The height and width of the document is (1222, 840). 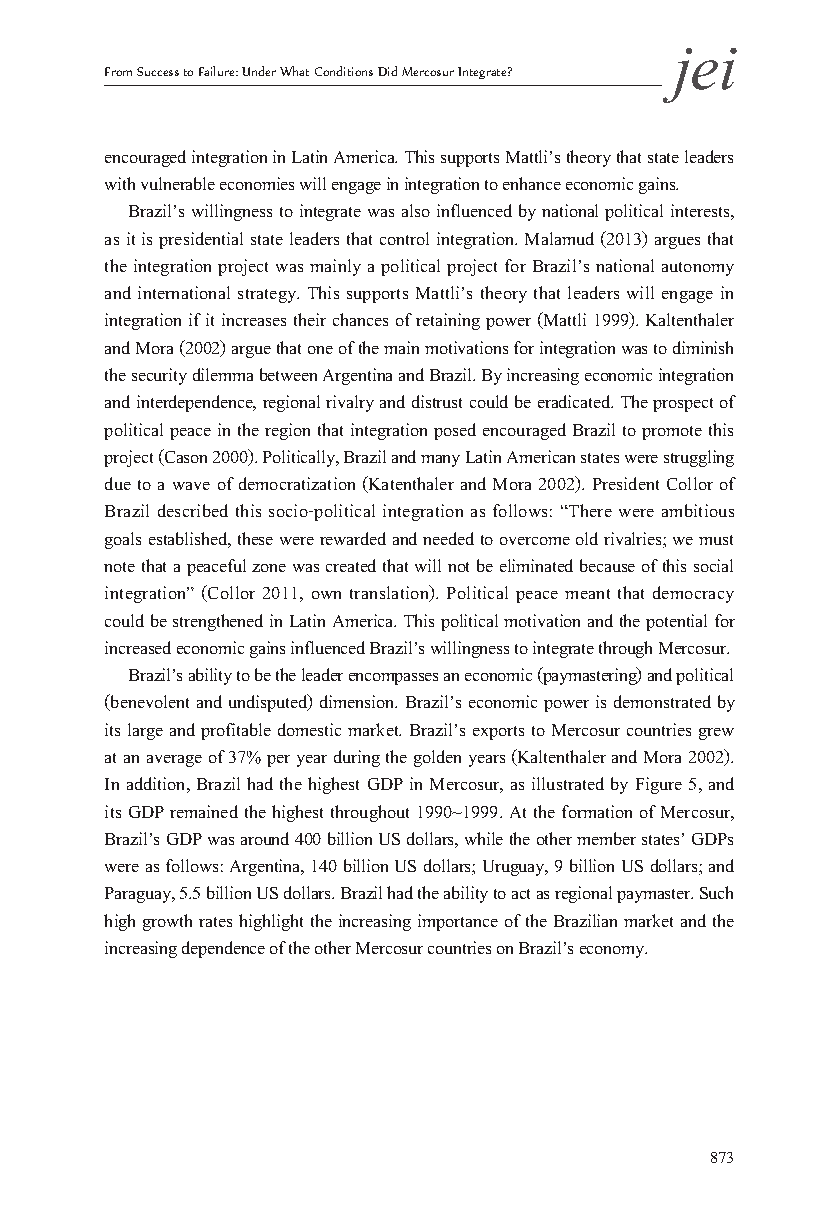 I want to click on needed, so click(x=448, y=538).
